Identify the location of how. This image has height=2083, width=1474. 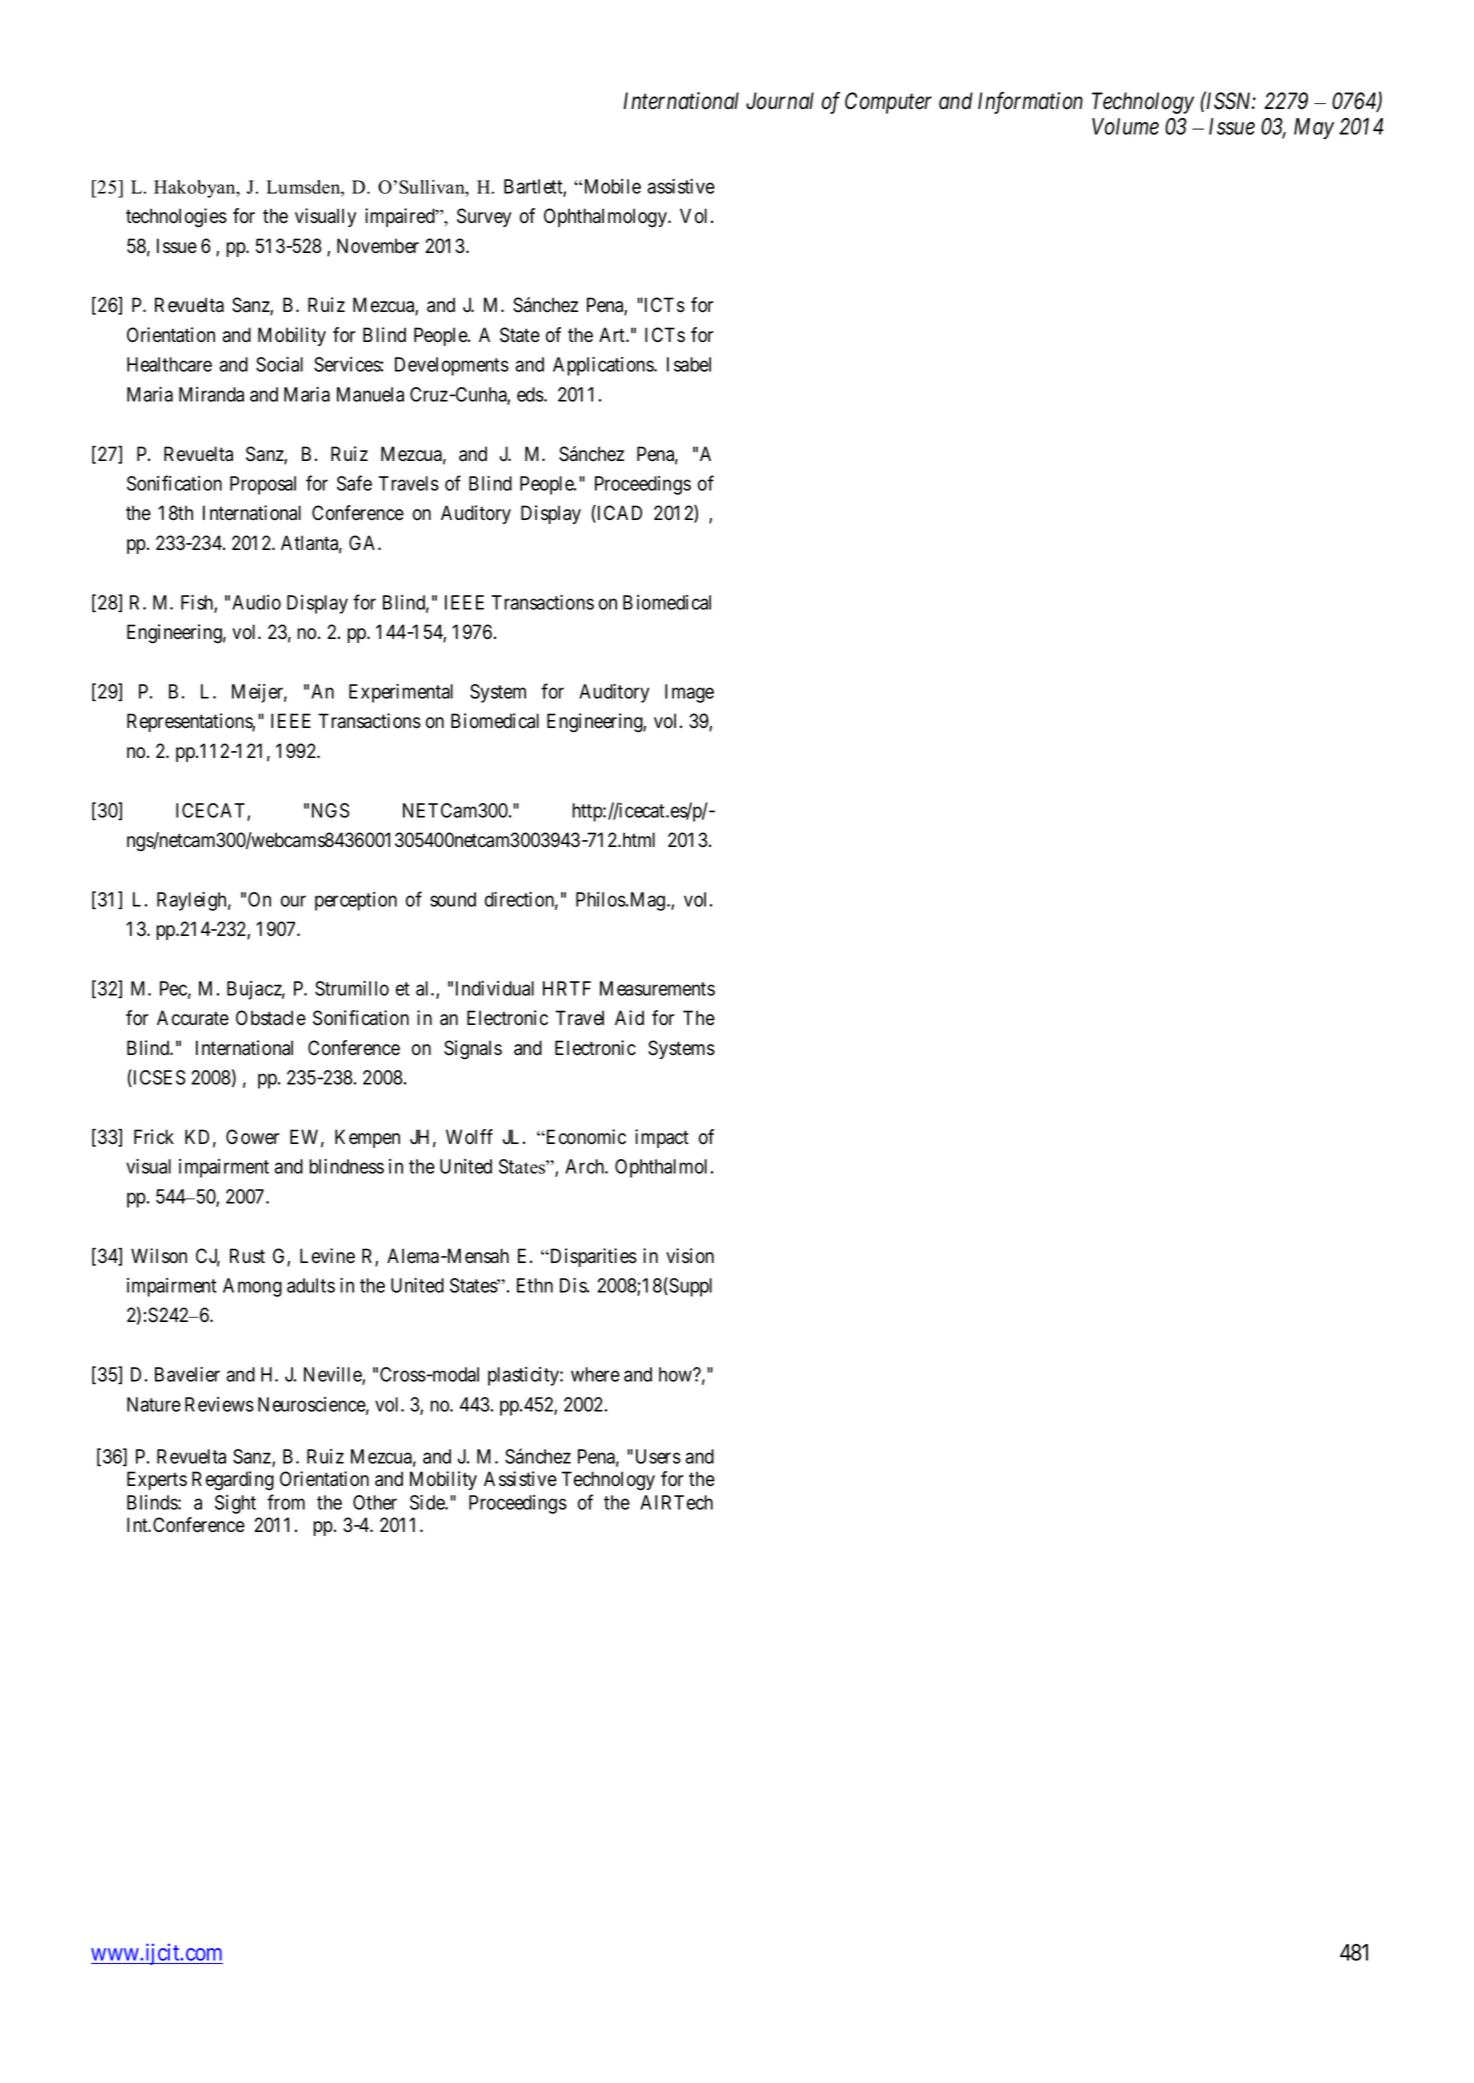
(676, 1374).
